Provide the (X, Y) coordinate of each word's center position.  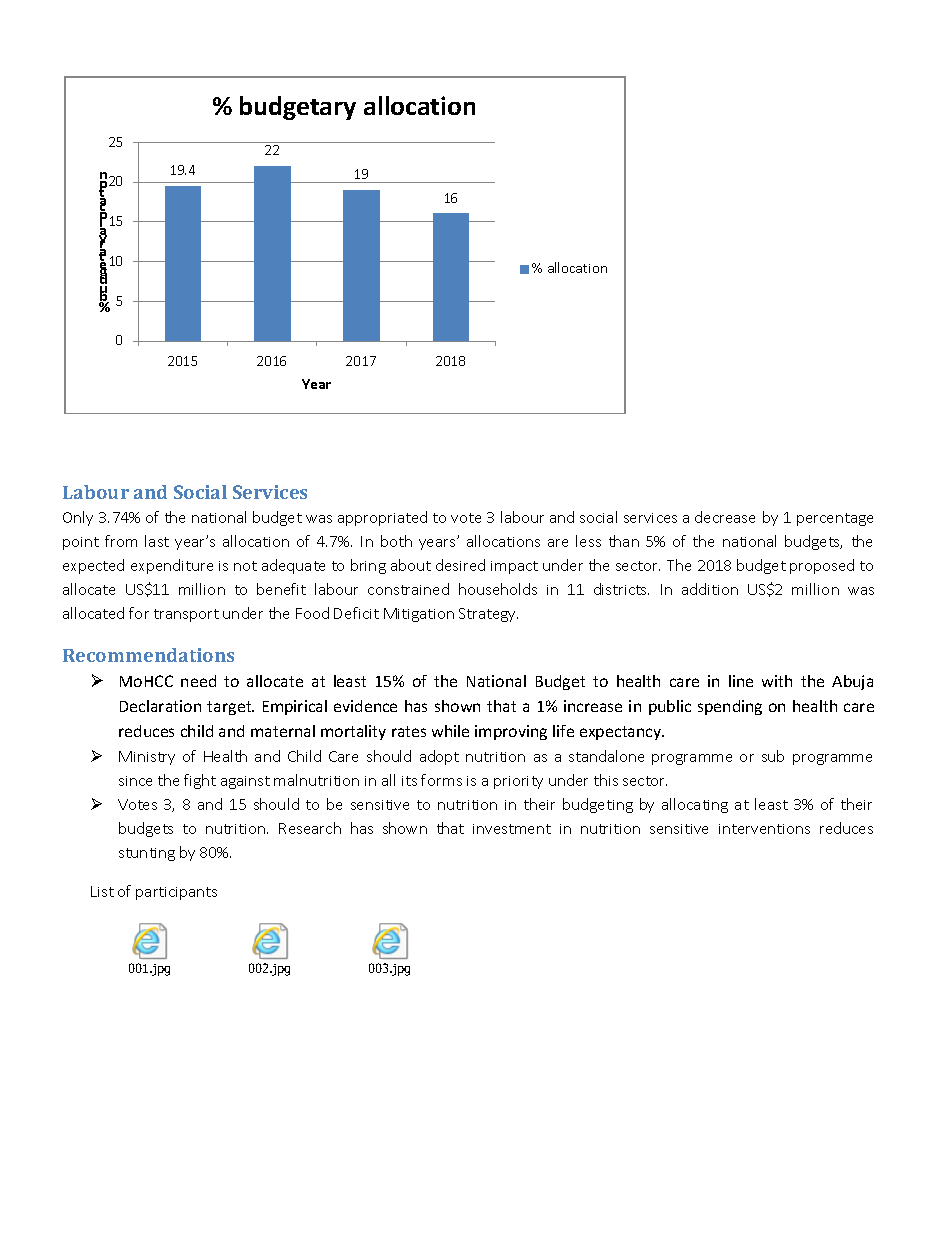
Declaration (160, 706)
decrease (725, 517)
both (396, 541)
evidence (365, 706)
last (157, 541)
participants (176, 893)
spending (730, 707)
